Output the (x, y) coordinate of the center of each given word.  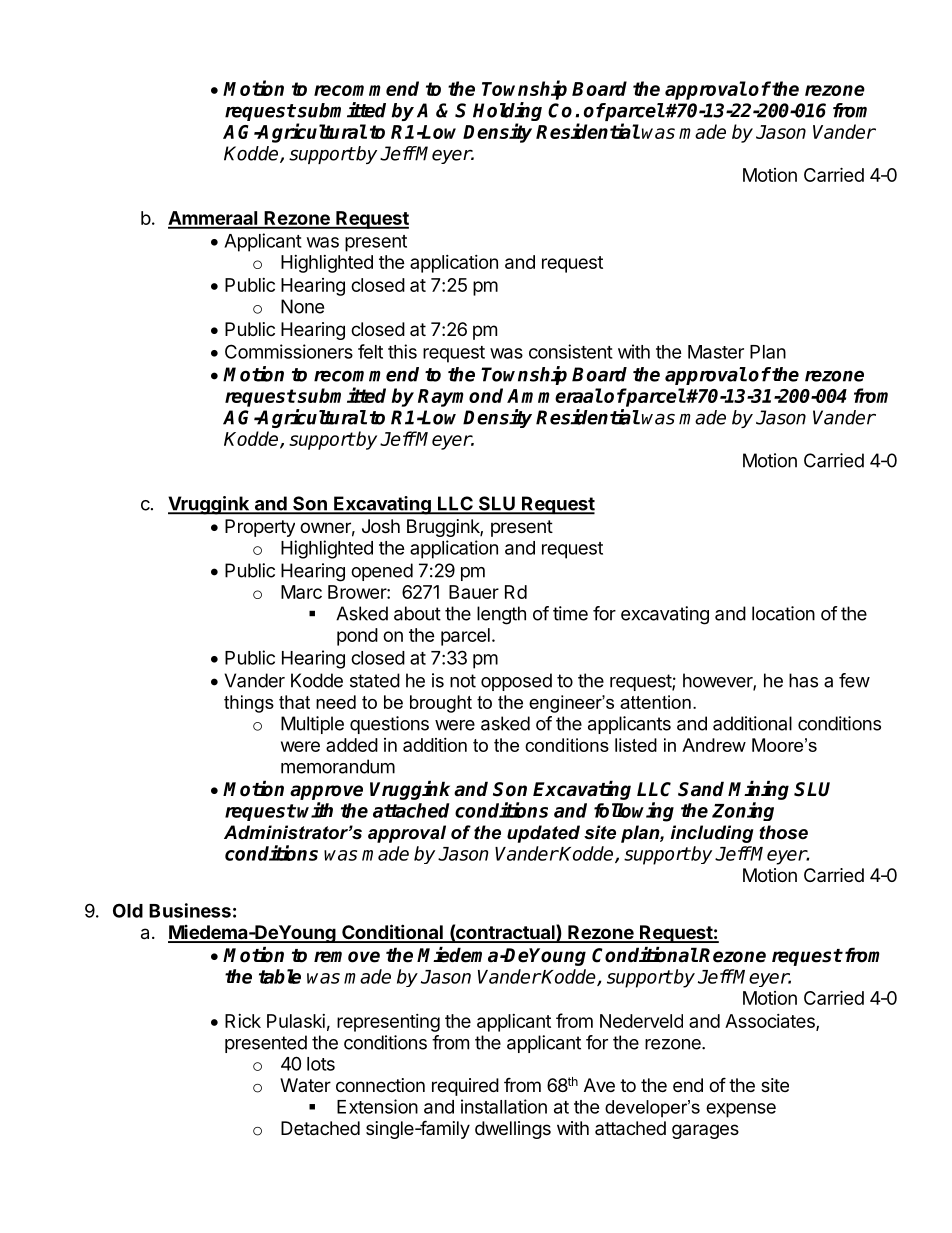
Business (190, 910)
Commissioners (289, 351)
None (302, 306)
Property (260, 528)
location (783, 613)
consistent (571, 351)
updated (543, 834)
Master (716, 352)
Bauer (474, 592)
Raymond (460, 397)
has (803, 680)
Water (305, 1085)
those (784, 832)
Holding (507, 113)
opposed (516, 682)
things (249, 704)
